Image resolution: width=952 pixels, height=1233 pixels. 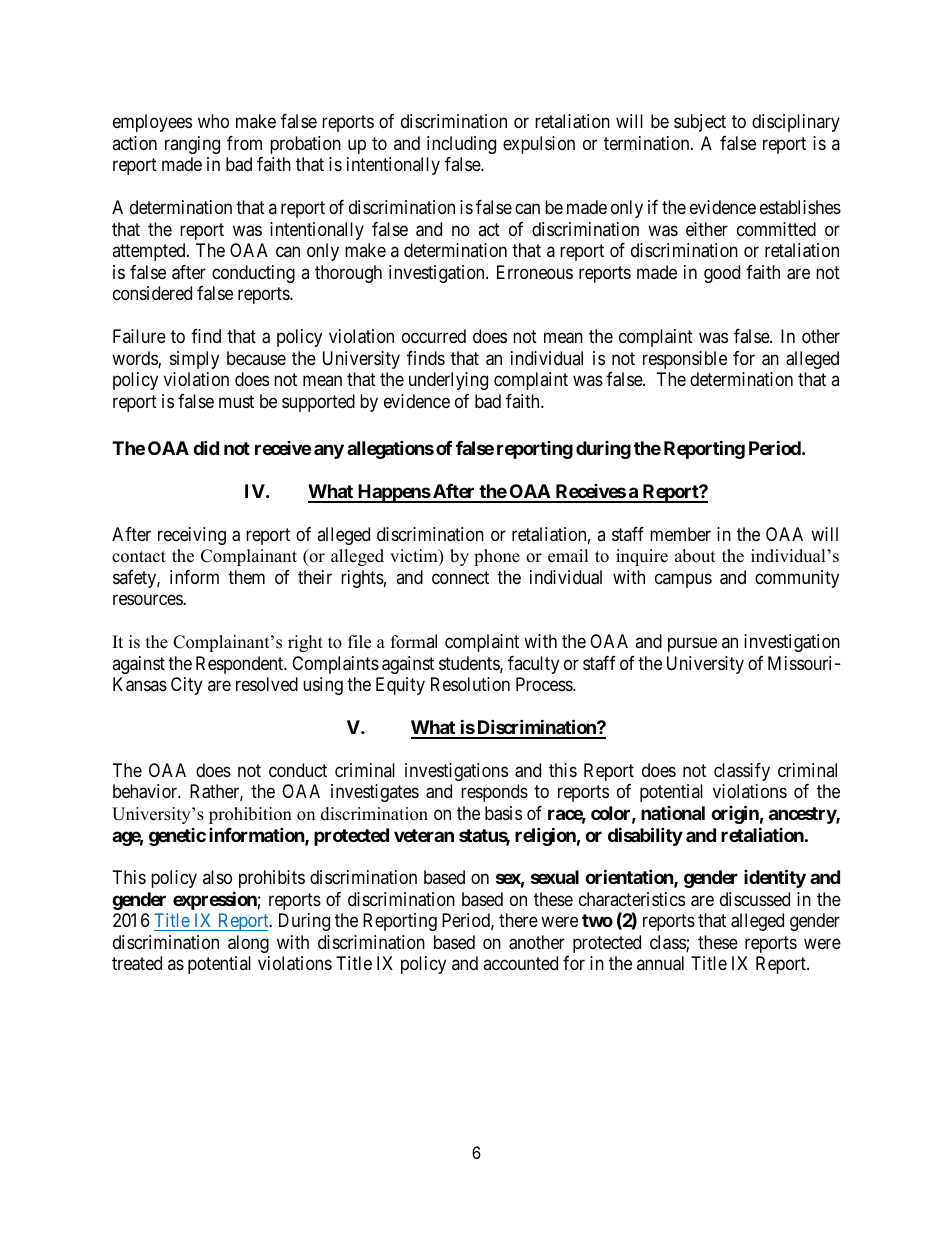 I want to click on subject, so click(x=700, y=123).
